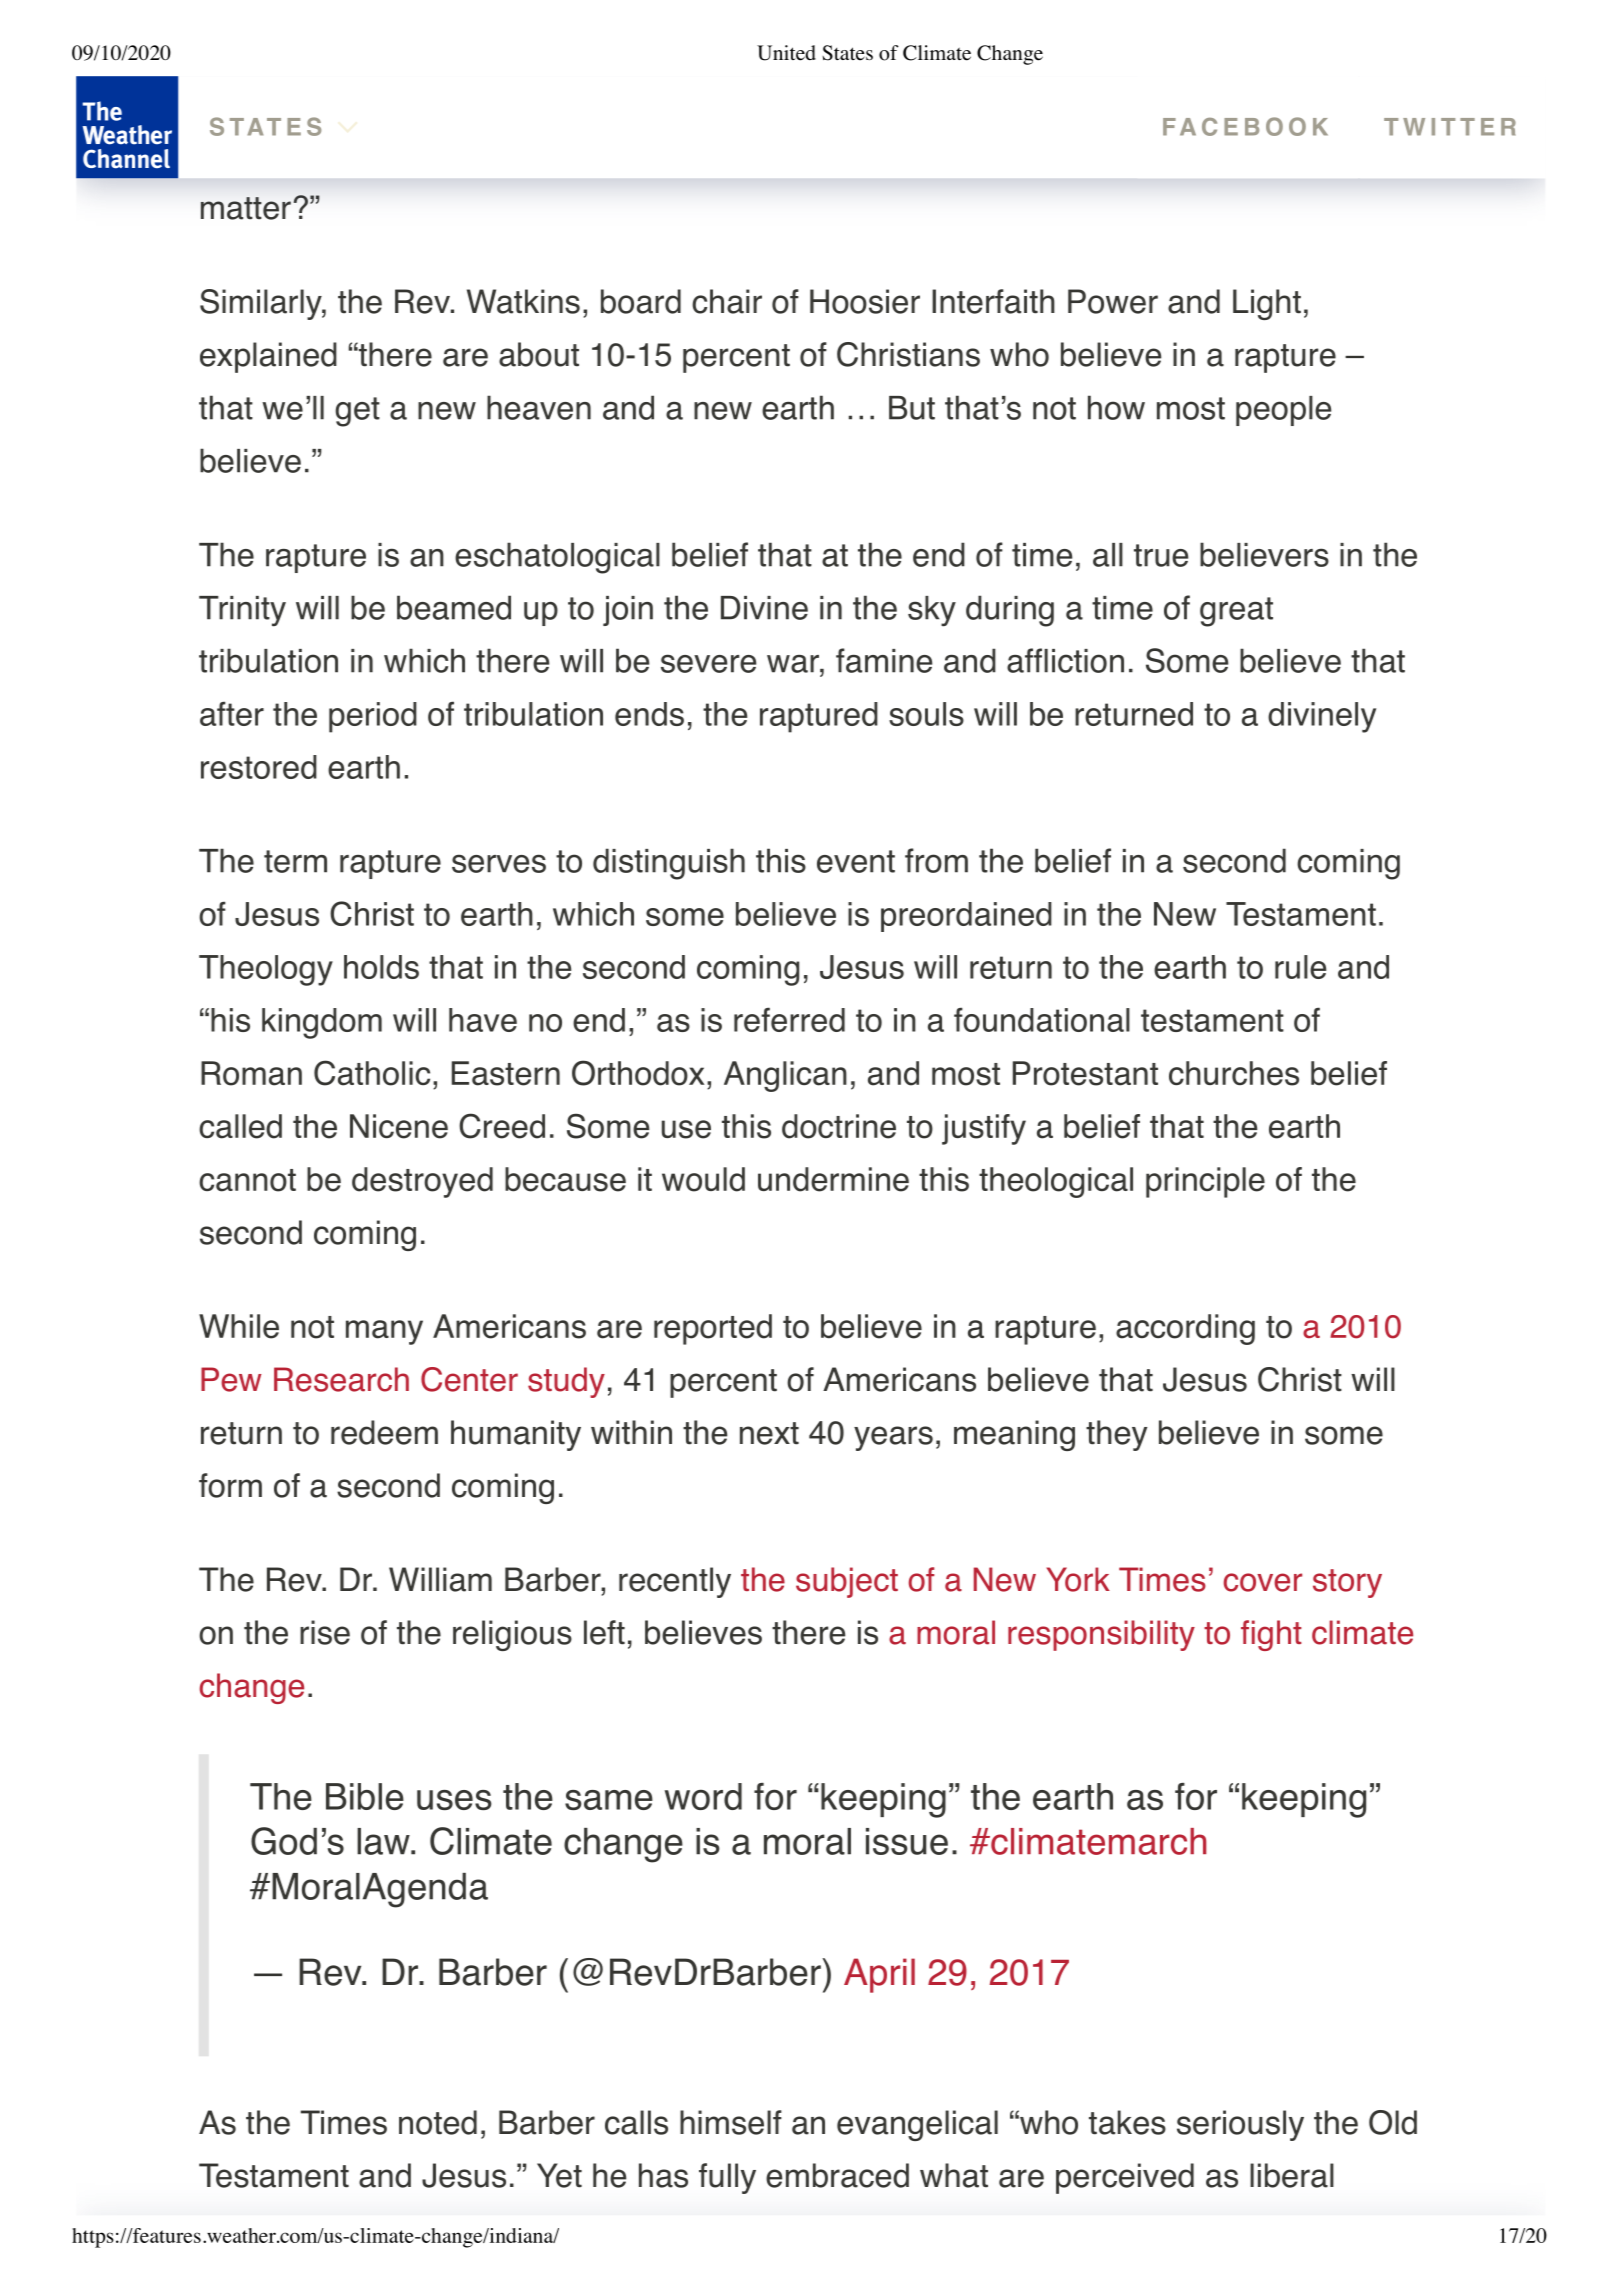 This screenshot has width=1619, height=2289. What do you see at coordinates (523, 301) in the screenshot?
I see `Watkins` at bounding box center [523, 301].
